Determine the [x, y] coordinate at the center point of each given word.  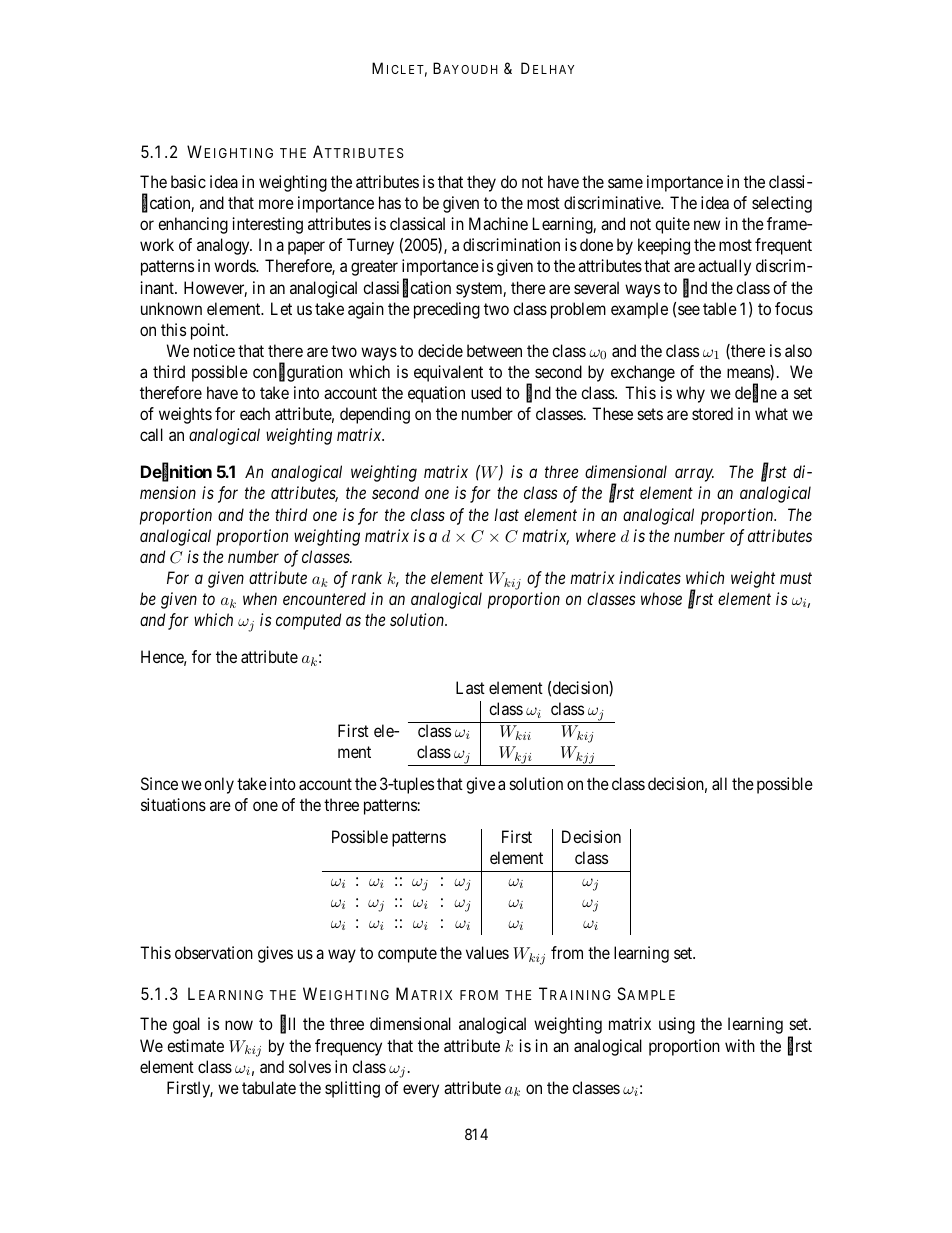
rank [366, 577]
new [707, 225]
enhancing [193, 225]
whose [661, 598]
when [260, 598]
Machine [498, 223]
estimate [195, 1045]
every [421, 1091]
